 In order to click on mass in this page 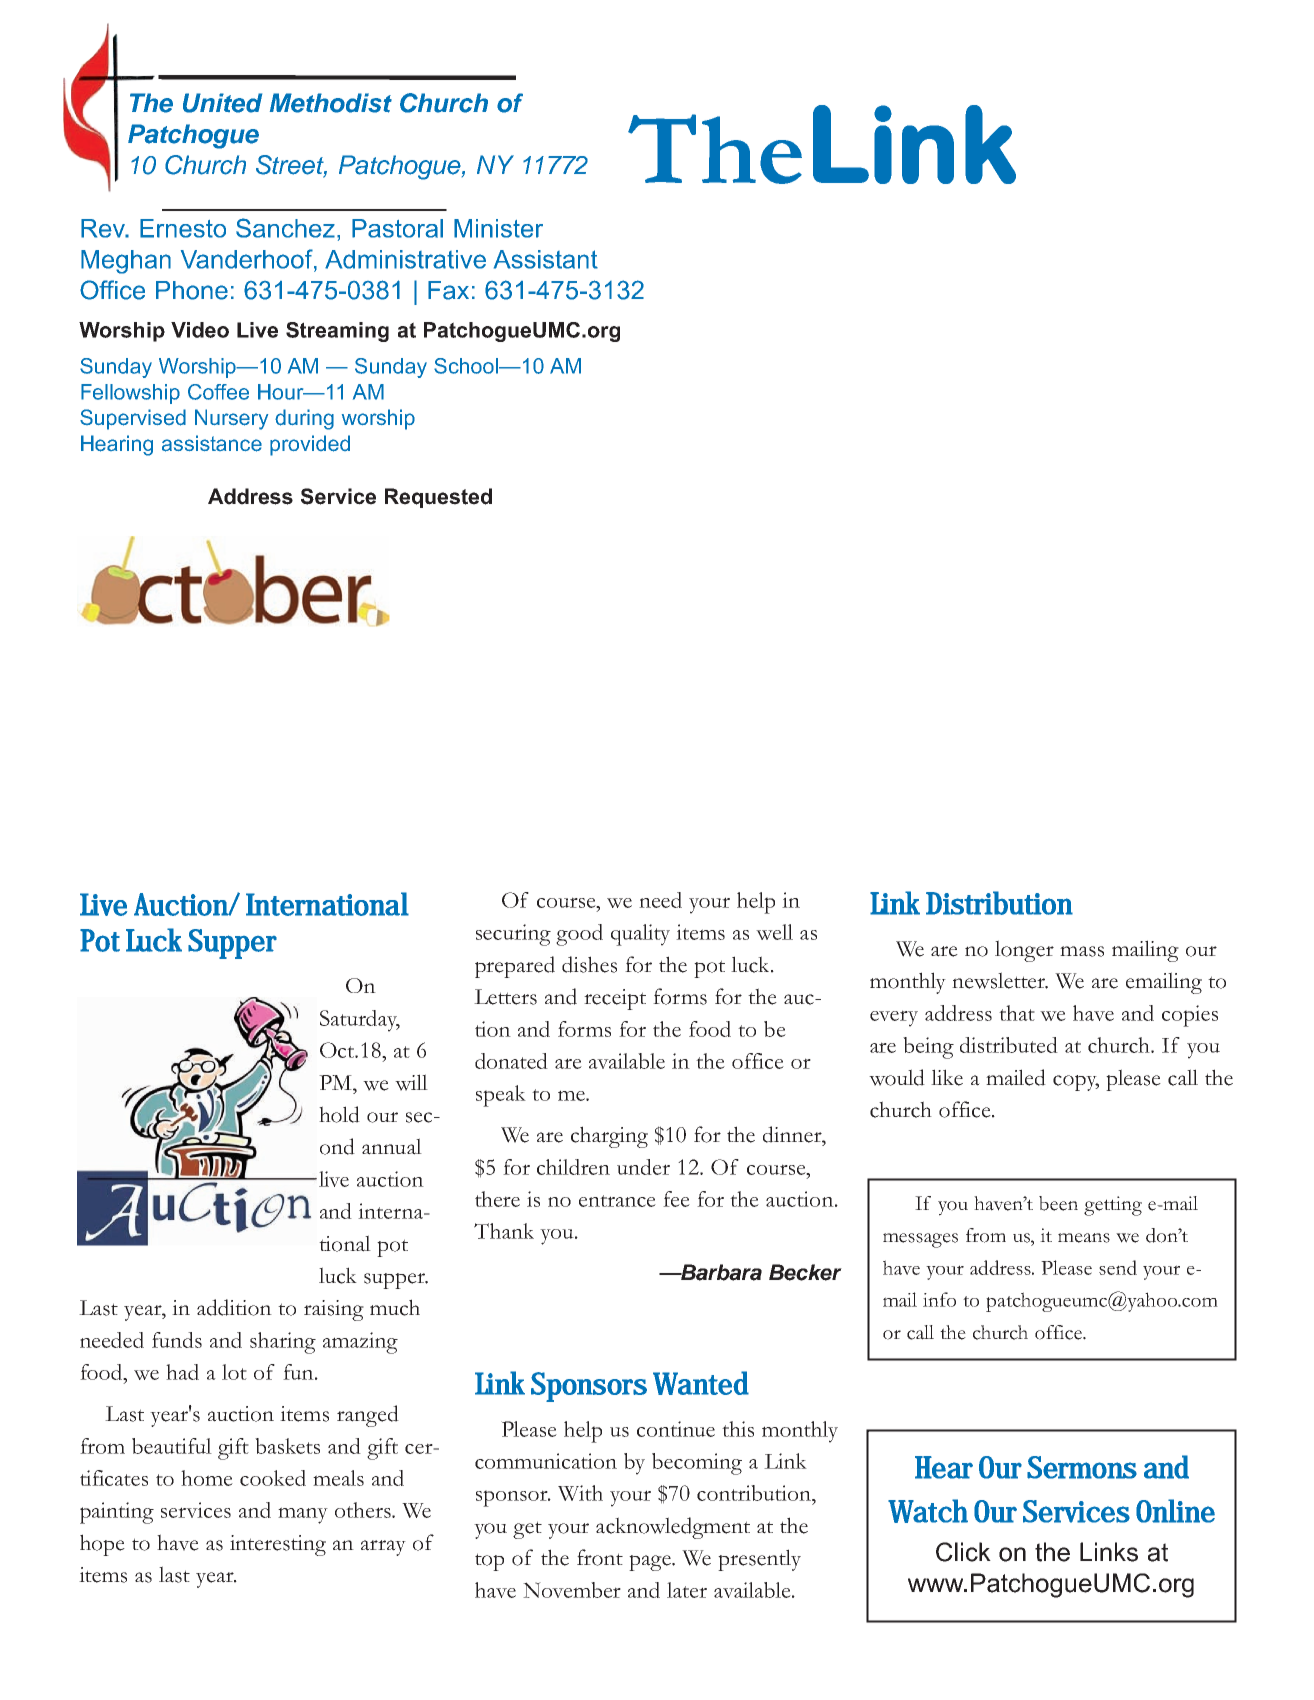, I will do `click(1082, 951)`.
